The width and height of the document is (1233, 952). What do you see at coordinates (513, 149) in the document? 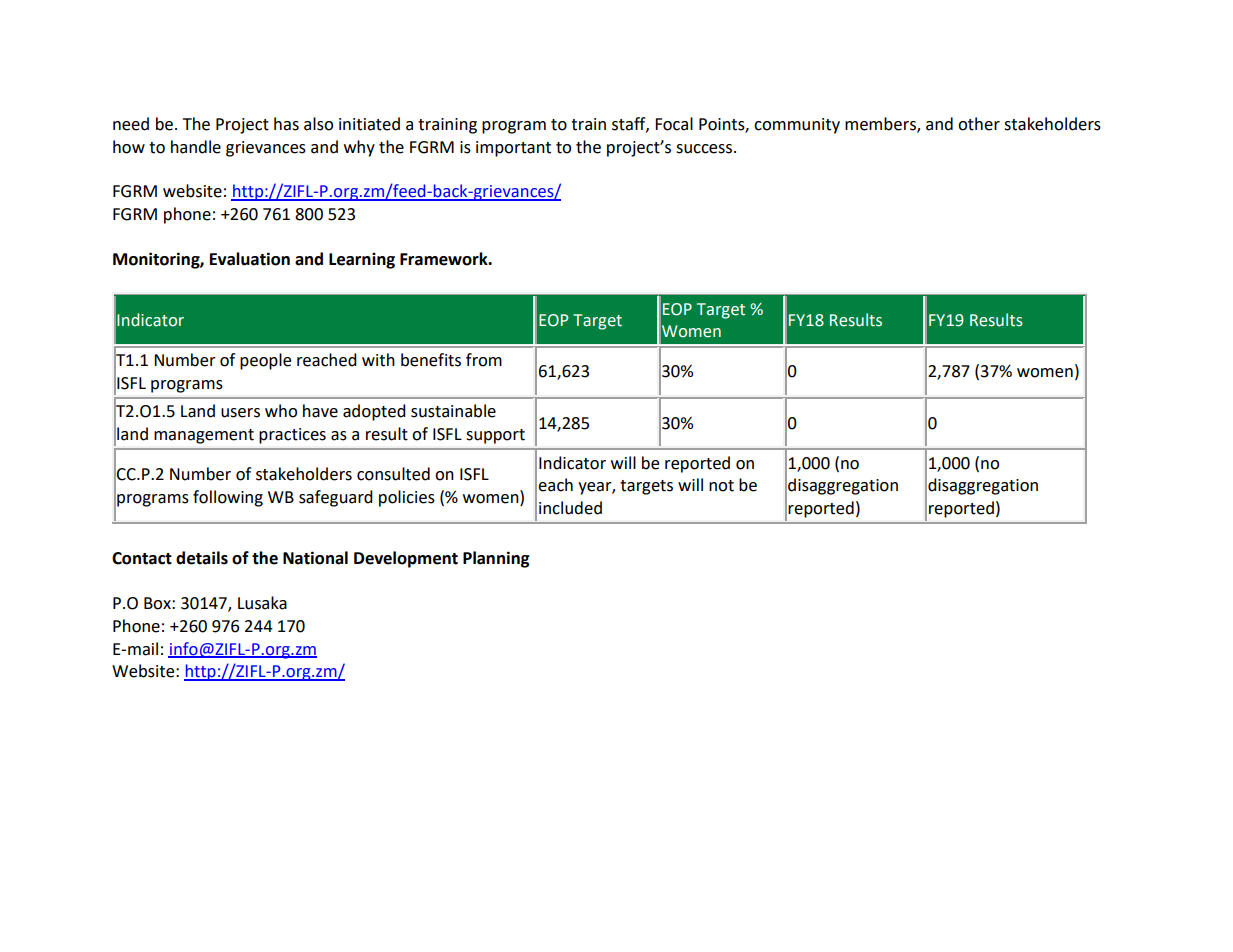
I see `important` at bounding box center [513, 149].
